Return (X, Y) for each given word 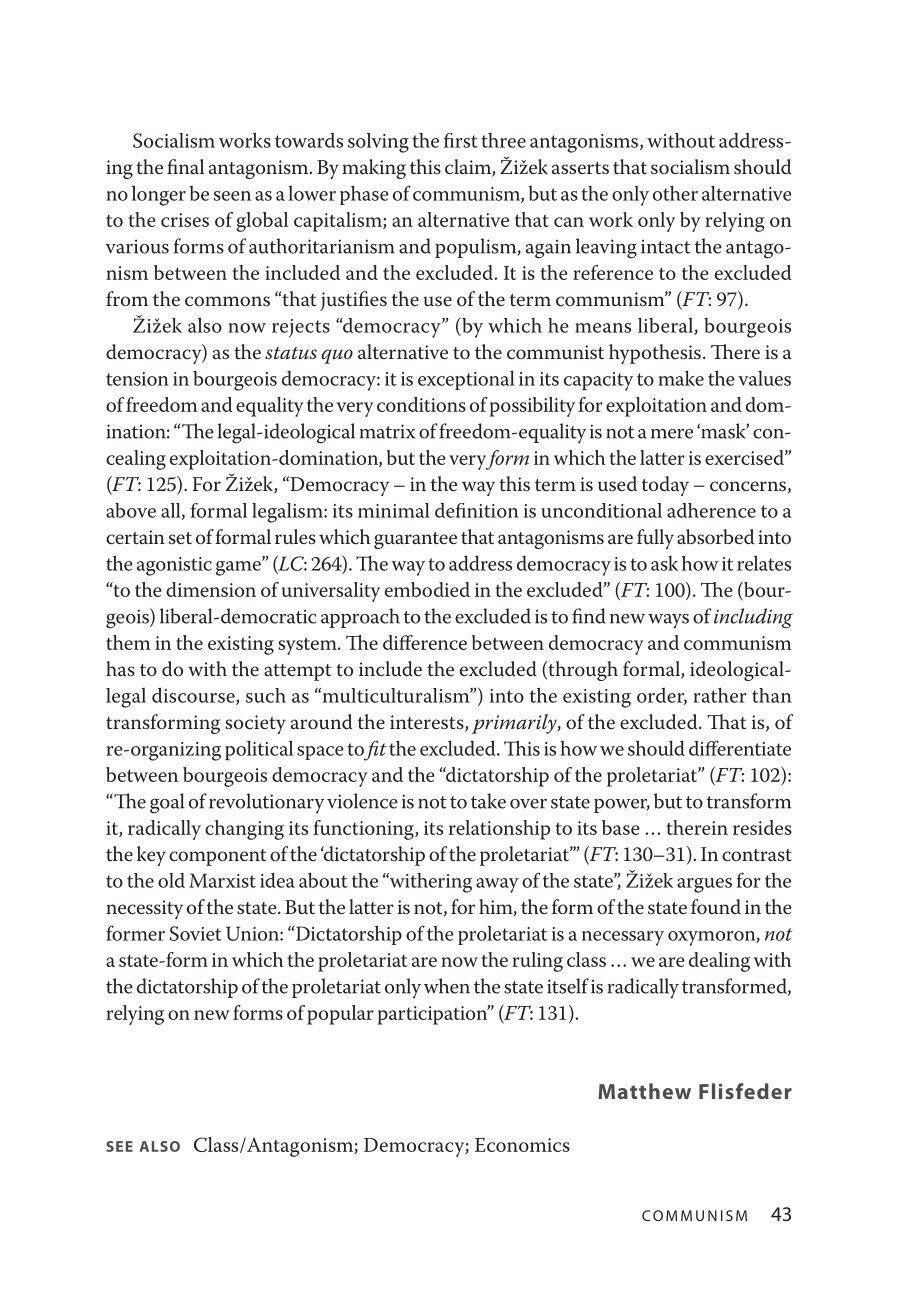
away (497, 885)
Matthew (644, 1091)
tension (137, 379)
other (675, 193)
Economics (522, 1145)
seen (232, 196)
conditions (421, 404)
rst (465, 141)
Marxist (222, 880)
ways (668, 621)
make (681, 378)
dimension (211, 589)
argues (704, 885)
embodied (427, 589)
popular (340, 1015)
